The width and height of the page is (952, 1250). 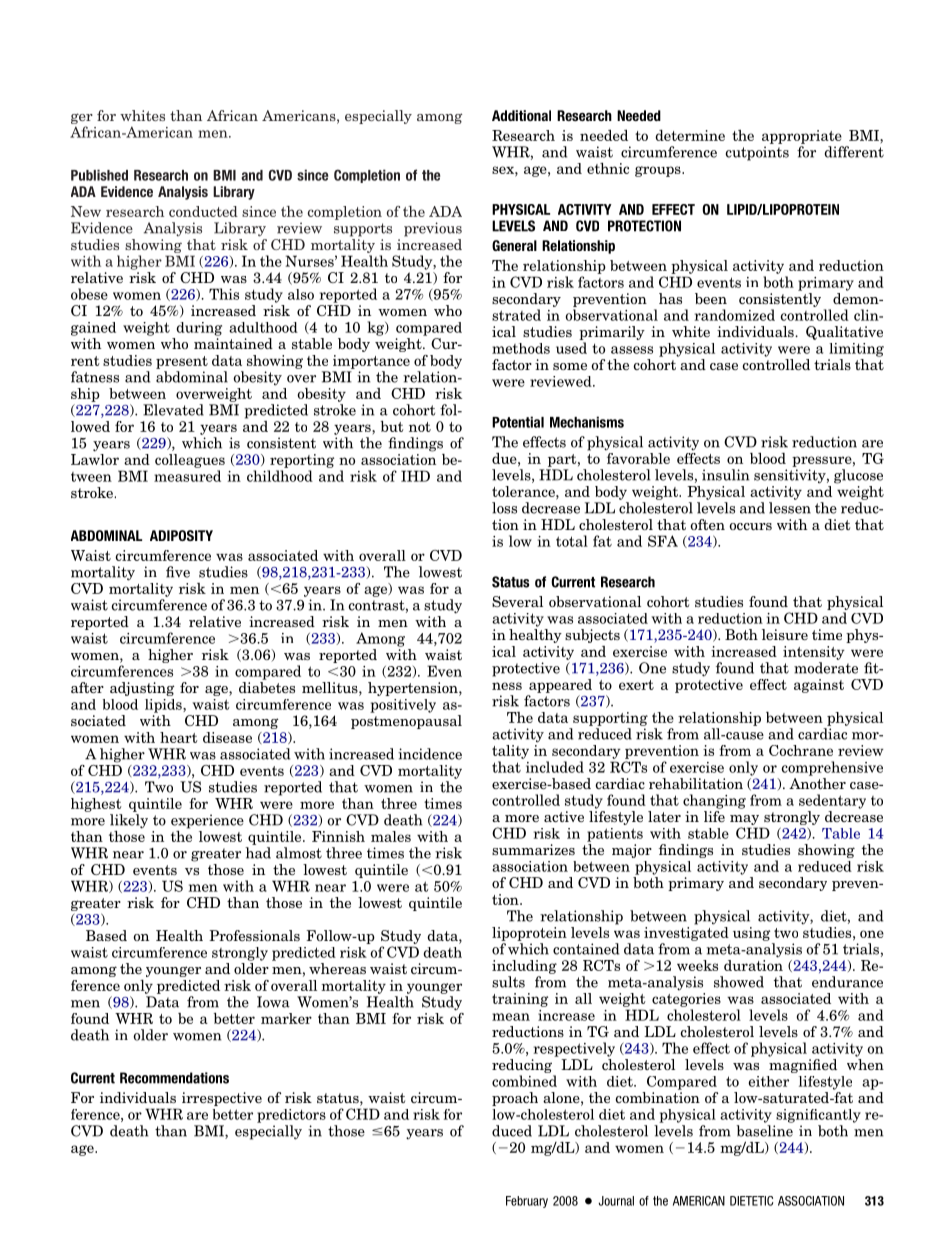 I want to click on adjusting, so click(x=142, y=689).
